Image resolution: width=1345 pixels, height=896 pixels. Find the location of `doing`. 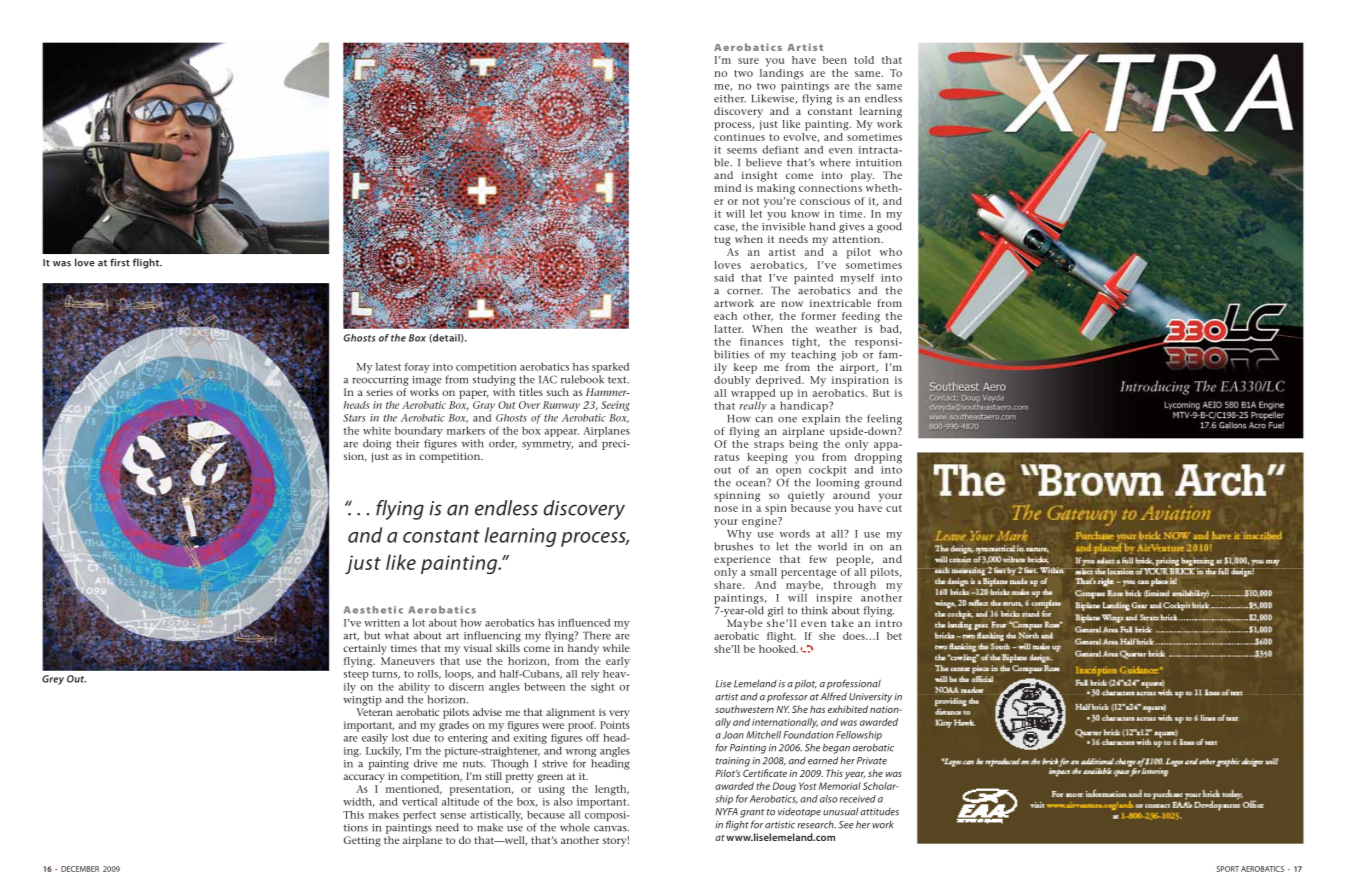

doing is located at coordinates (377, 444).
